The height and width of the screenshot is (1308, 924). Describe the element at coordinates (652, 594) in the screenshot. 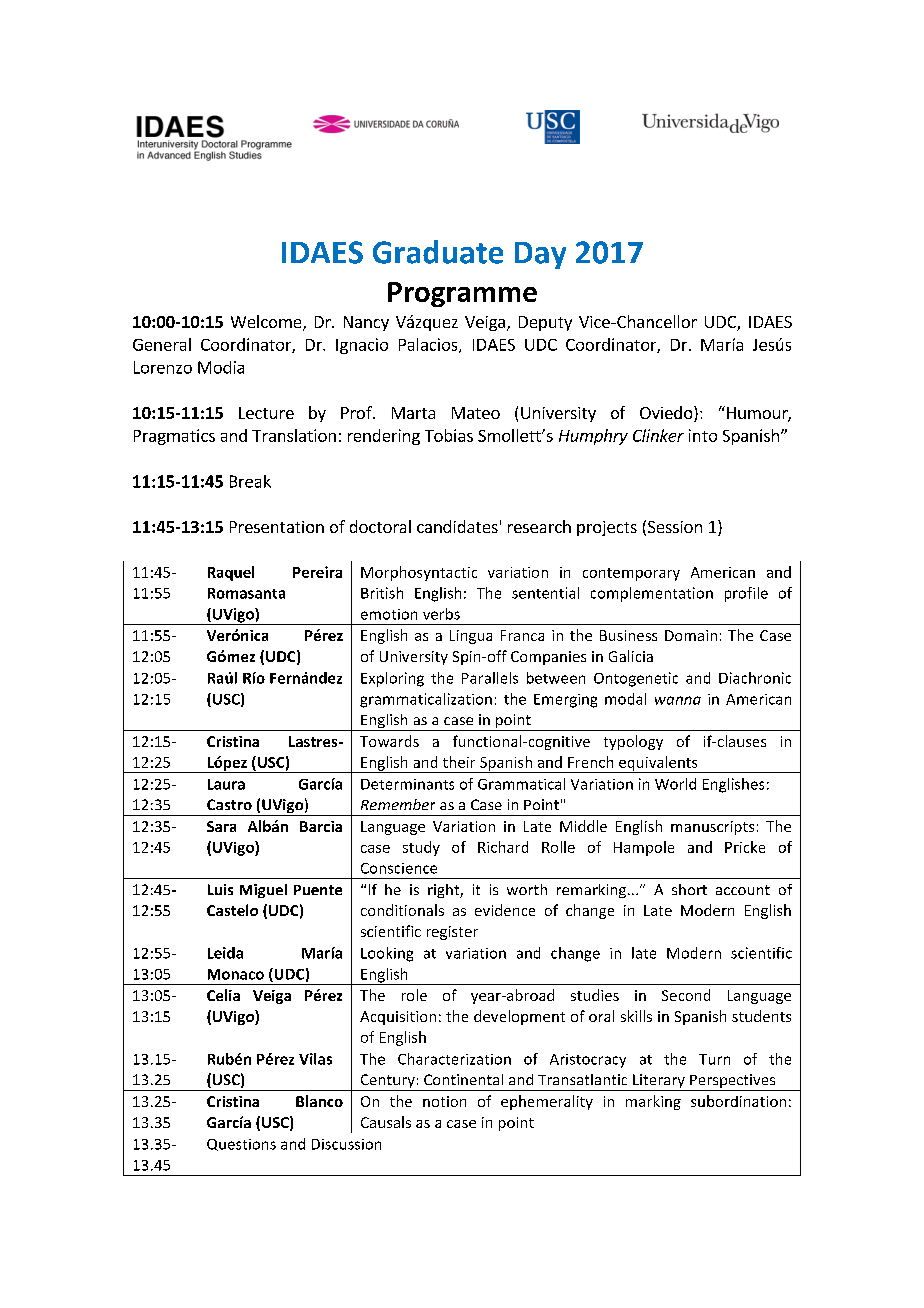

I see `complementation` at that location.
